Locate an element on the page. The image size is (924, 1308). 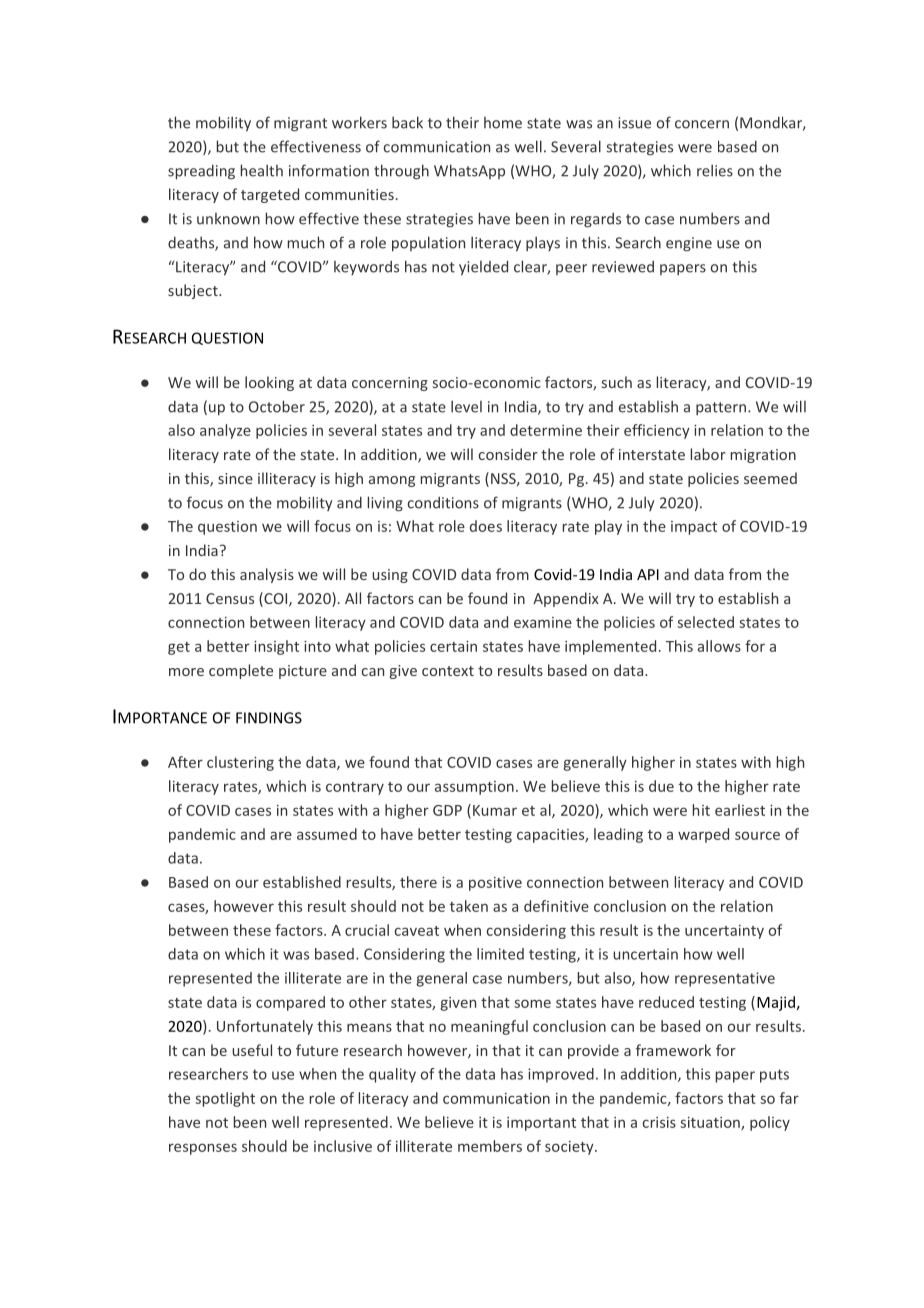
spotlight is located at coordinates (225, 1099).
